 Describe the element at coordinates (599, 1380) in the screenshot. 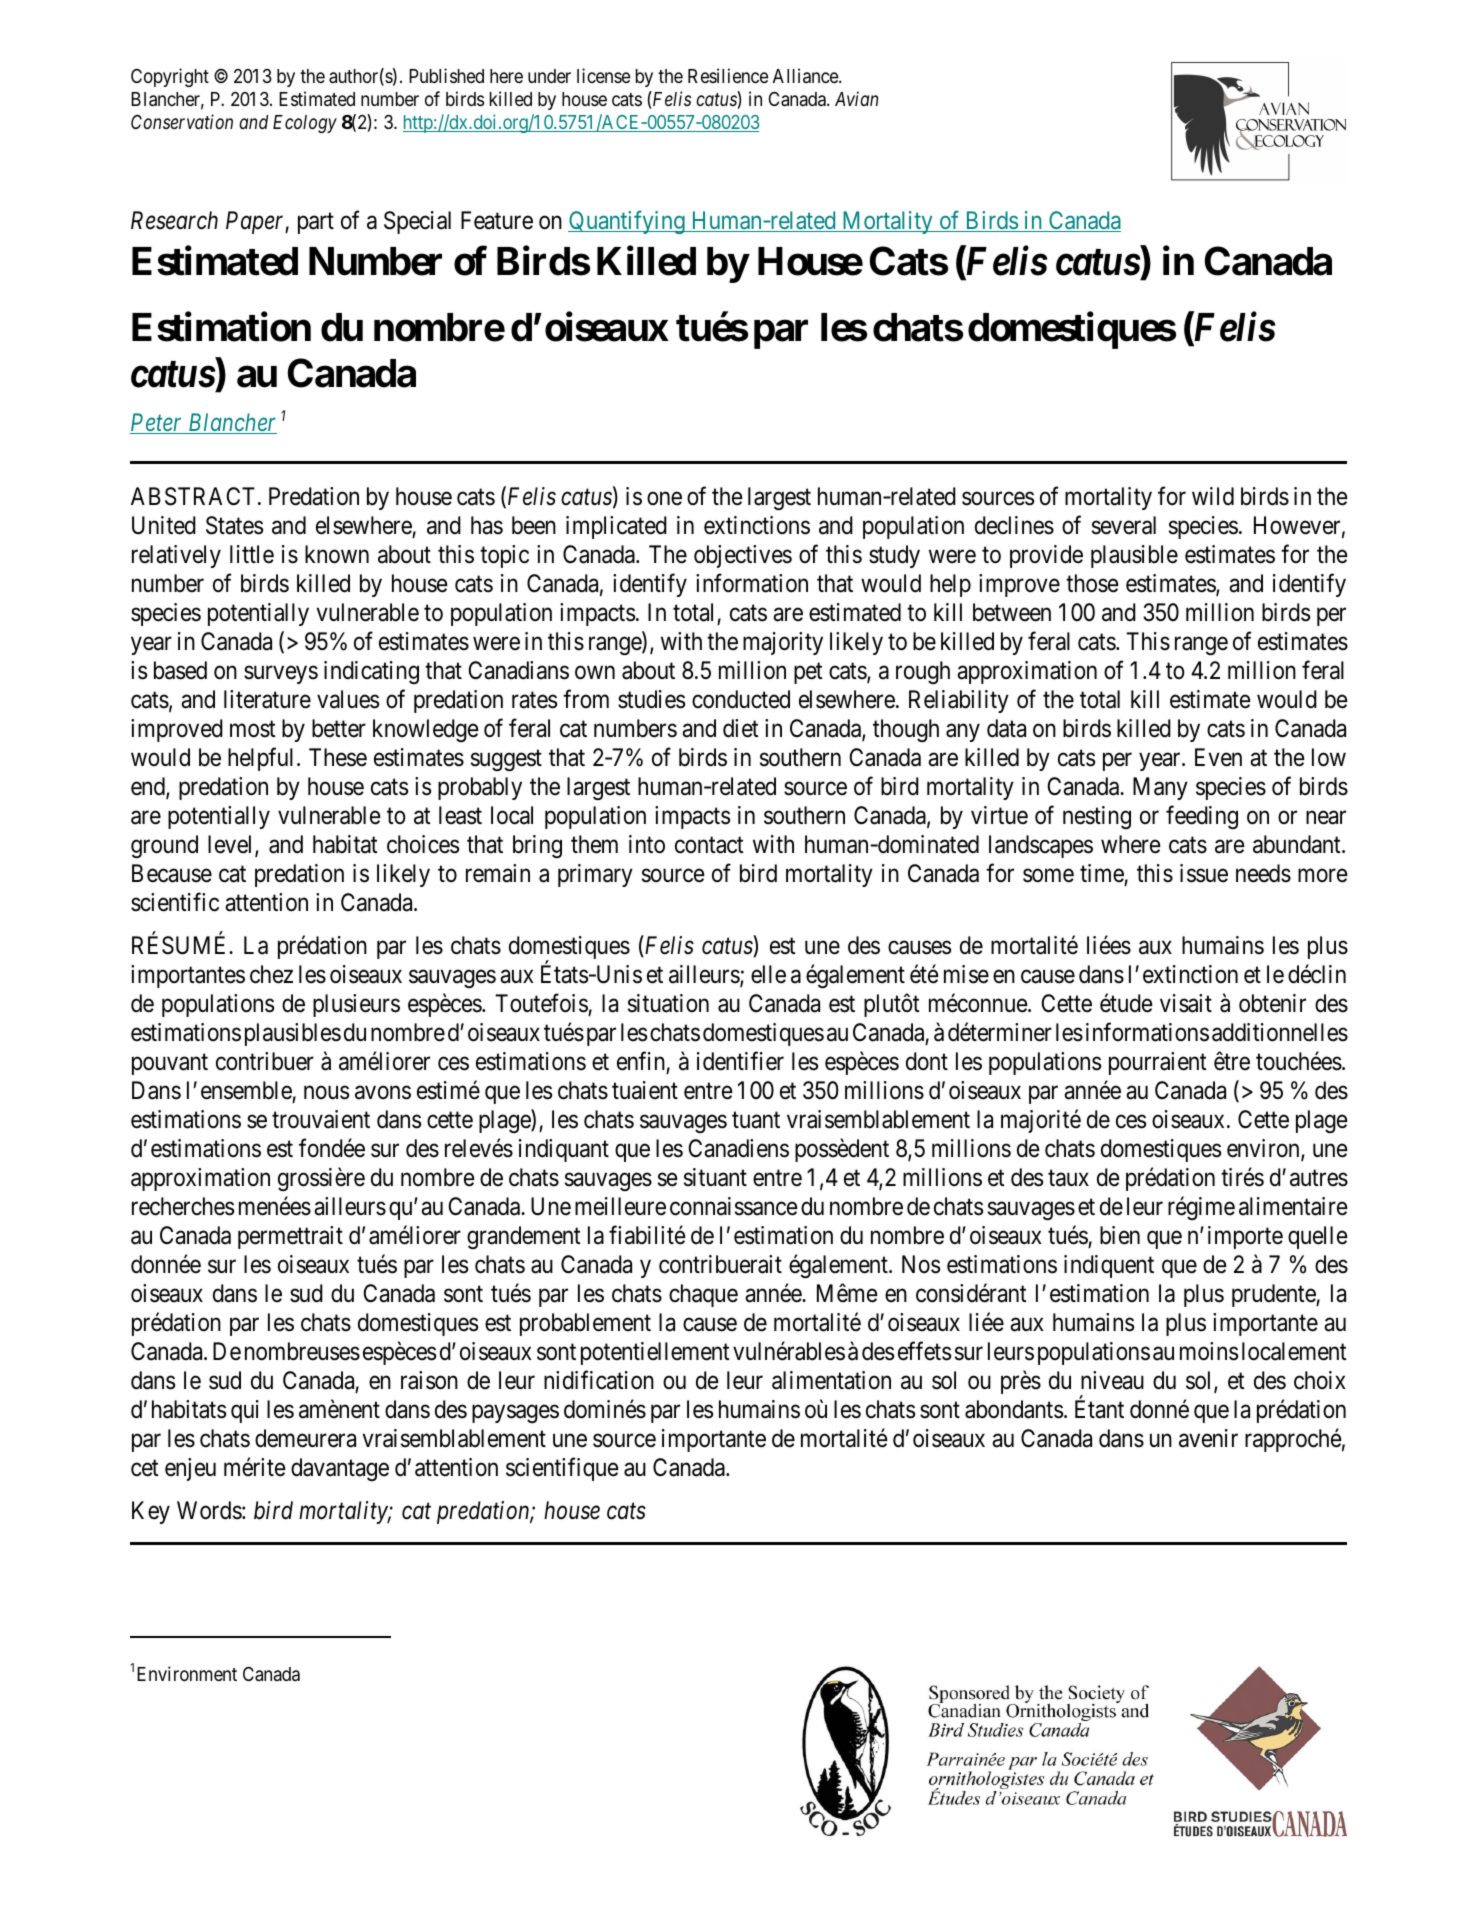

I see `nidification` at that location.
